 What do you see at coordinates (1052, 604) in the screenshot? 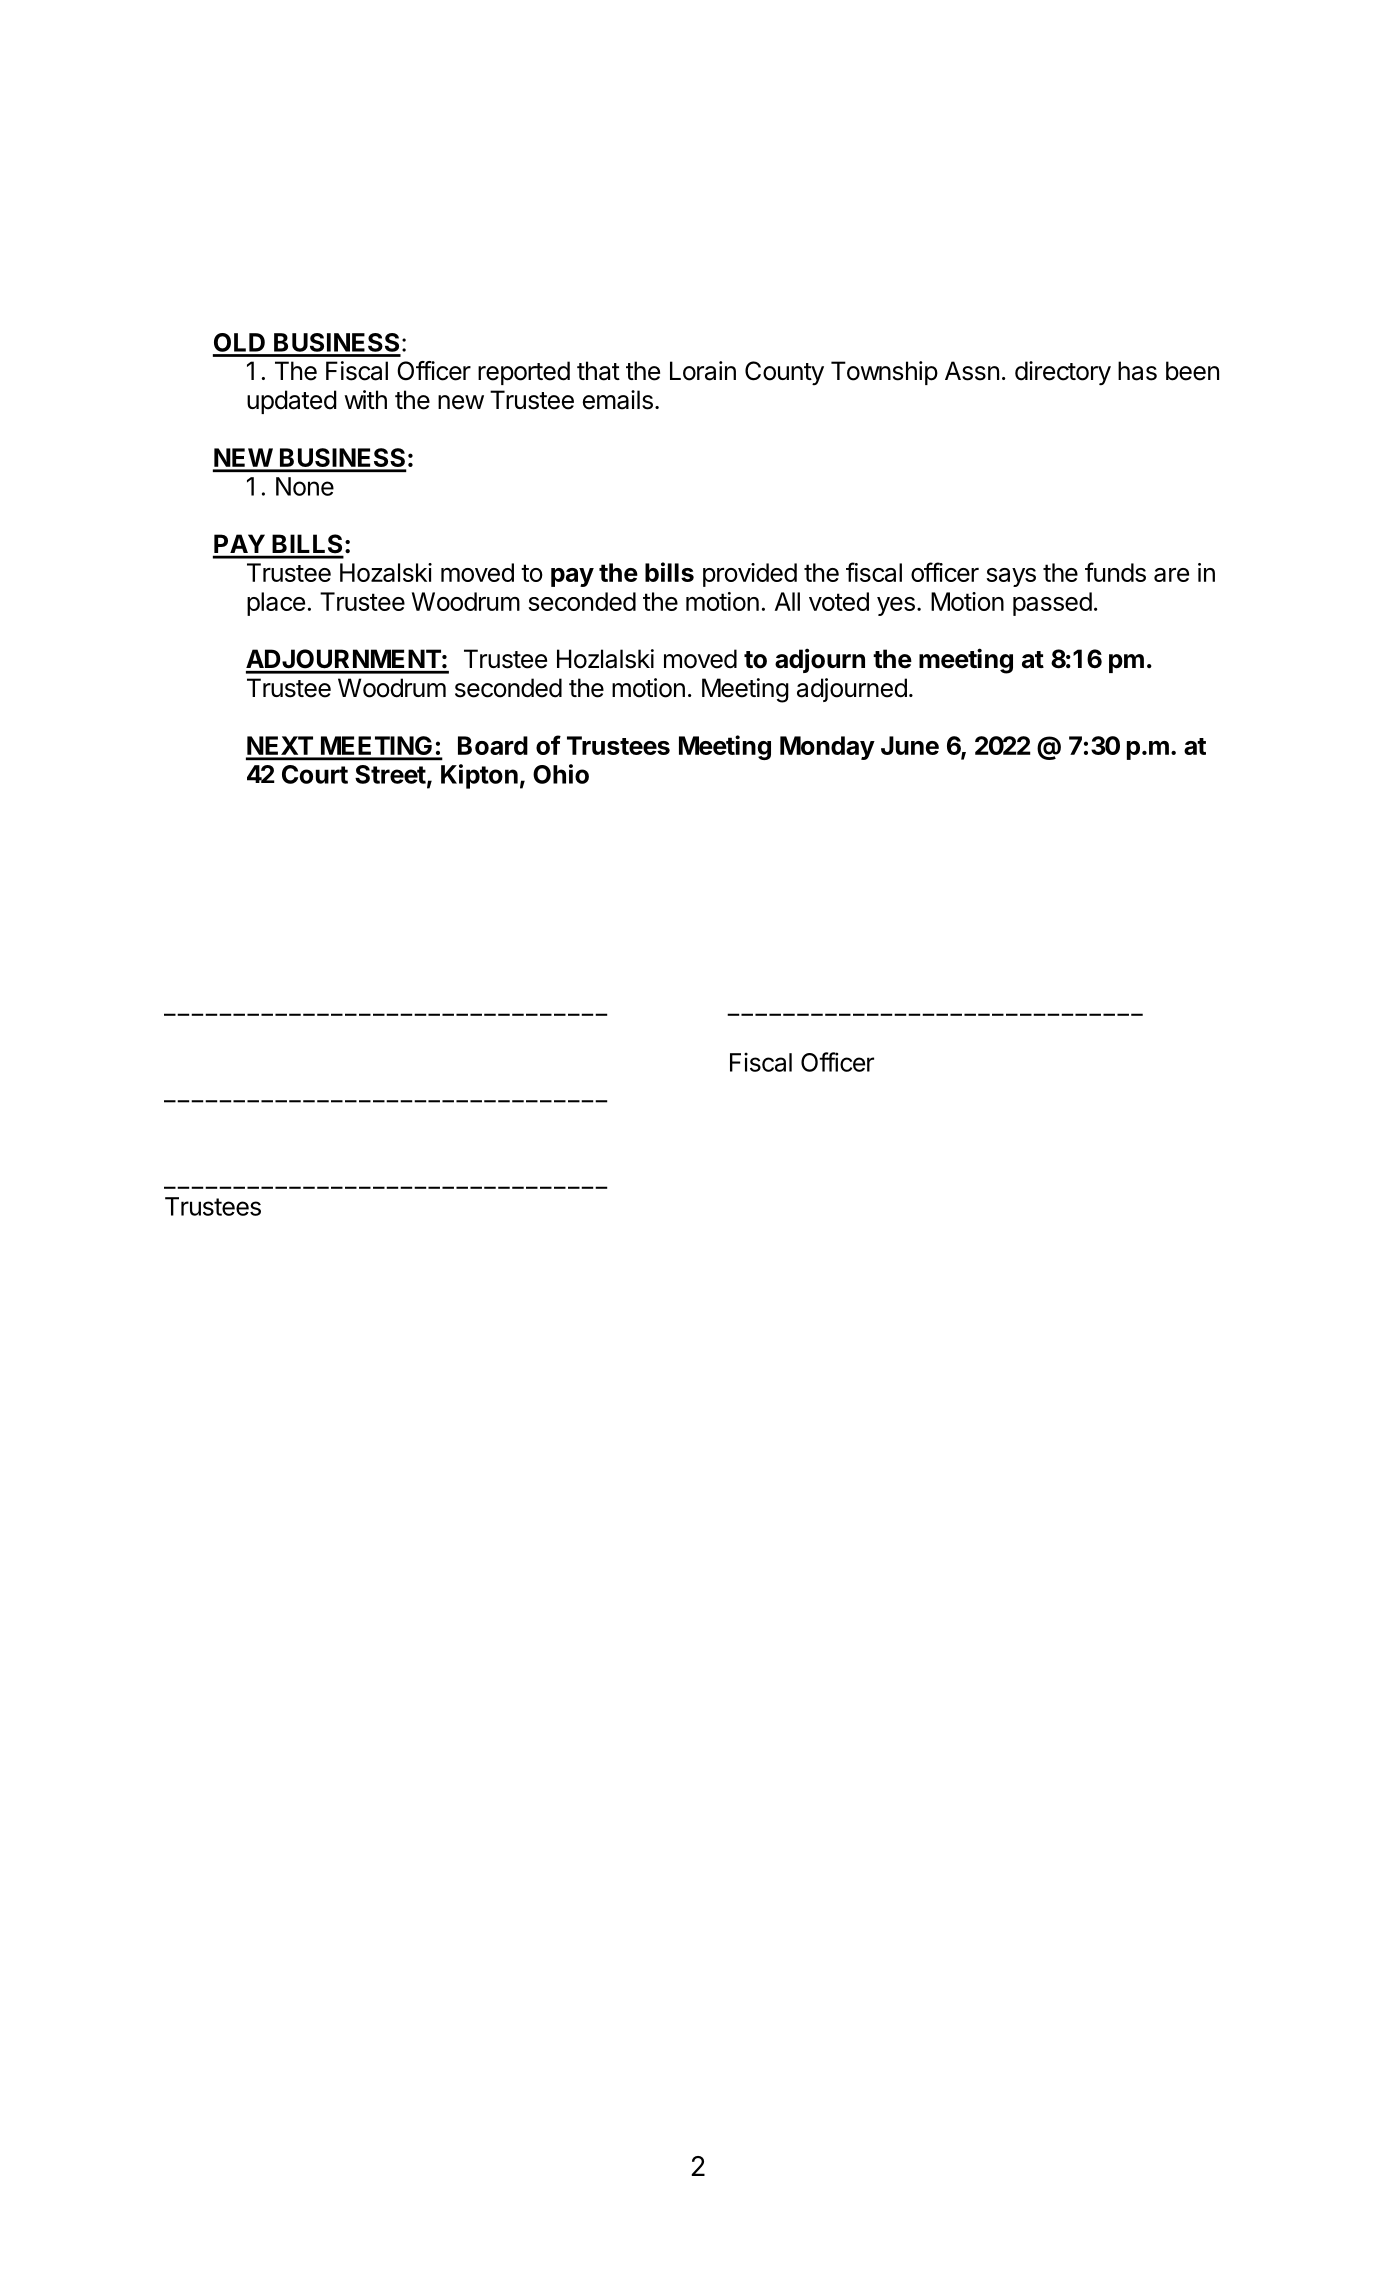
I see `passed` at bounding box center [1052, 604].
